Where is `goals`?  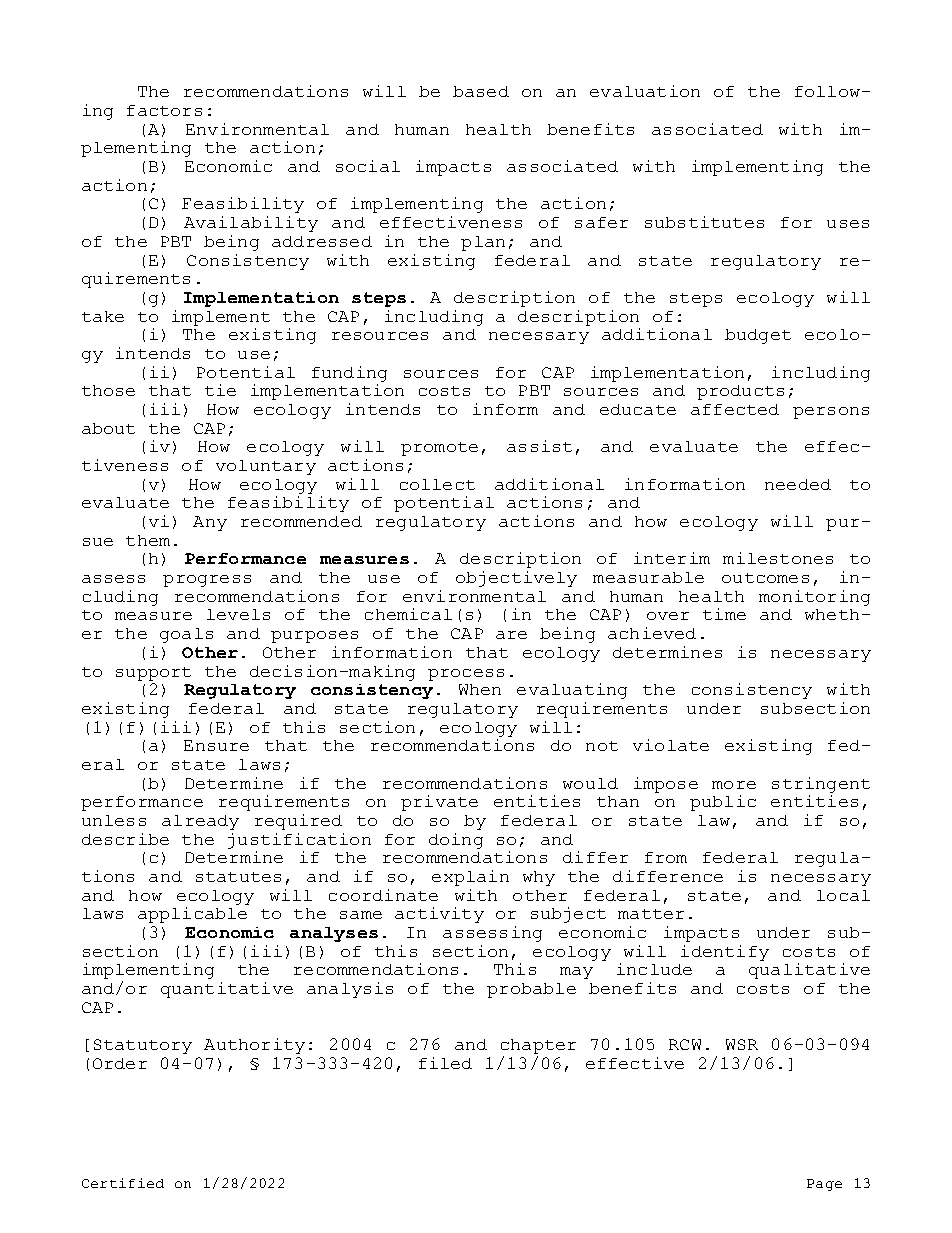 goals is located at coordinates (186, 635).
